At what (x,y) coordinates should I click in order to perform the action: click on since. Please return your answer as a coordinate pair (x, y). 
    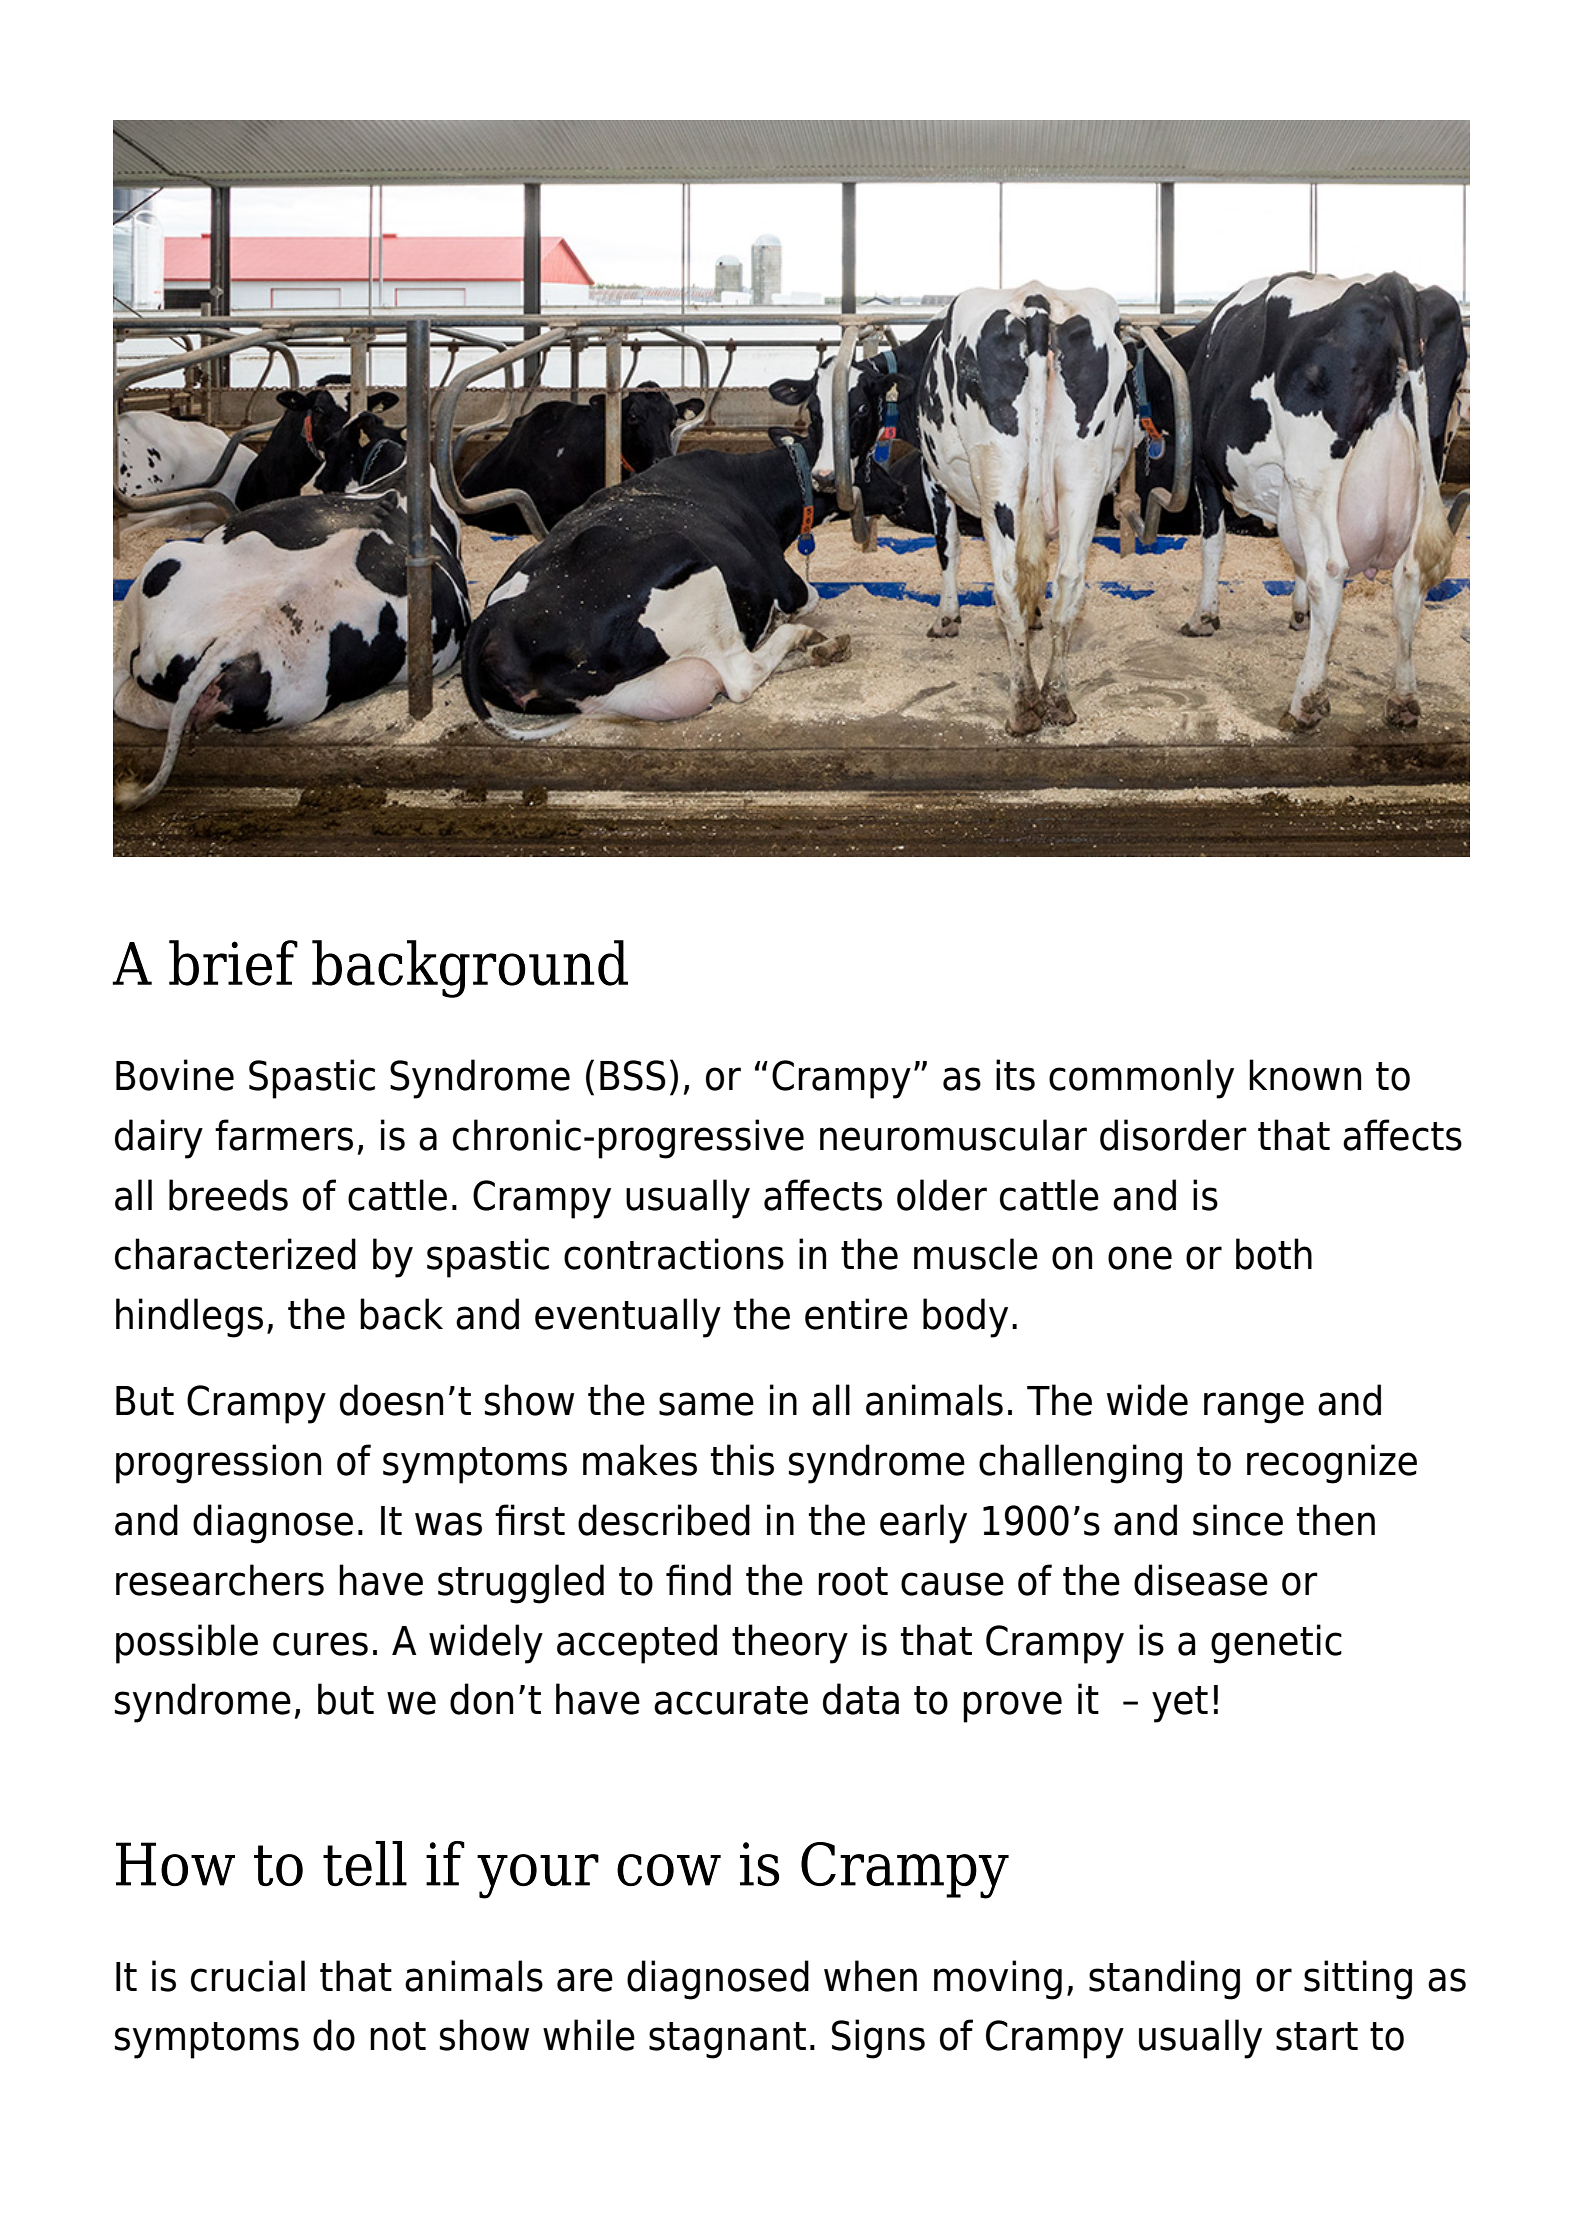
    Looking at the image, I should click on (1238, 1520).
